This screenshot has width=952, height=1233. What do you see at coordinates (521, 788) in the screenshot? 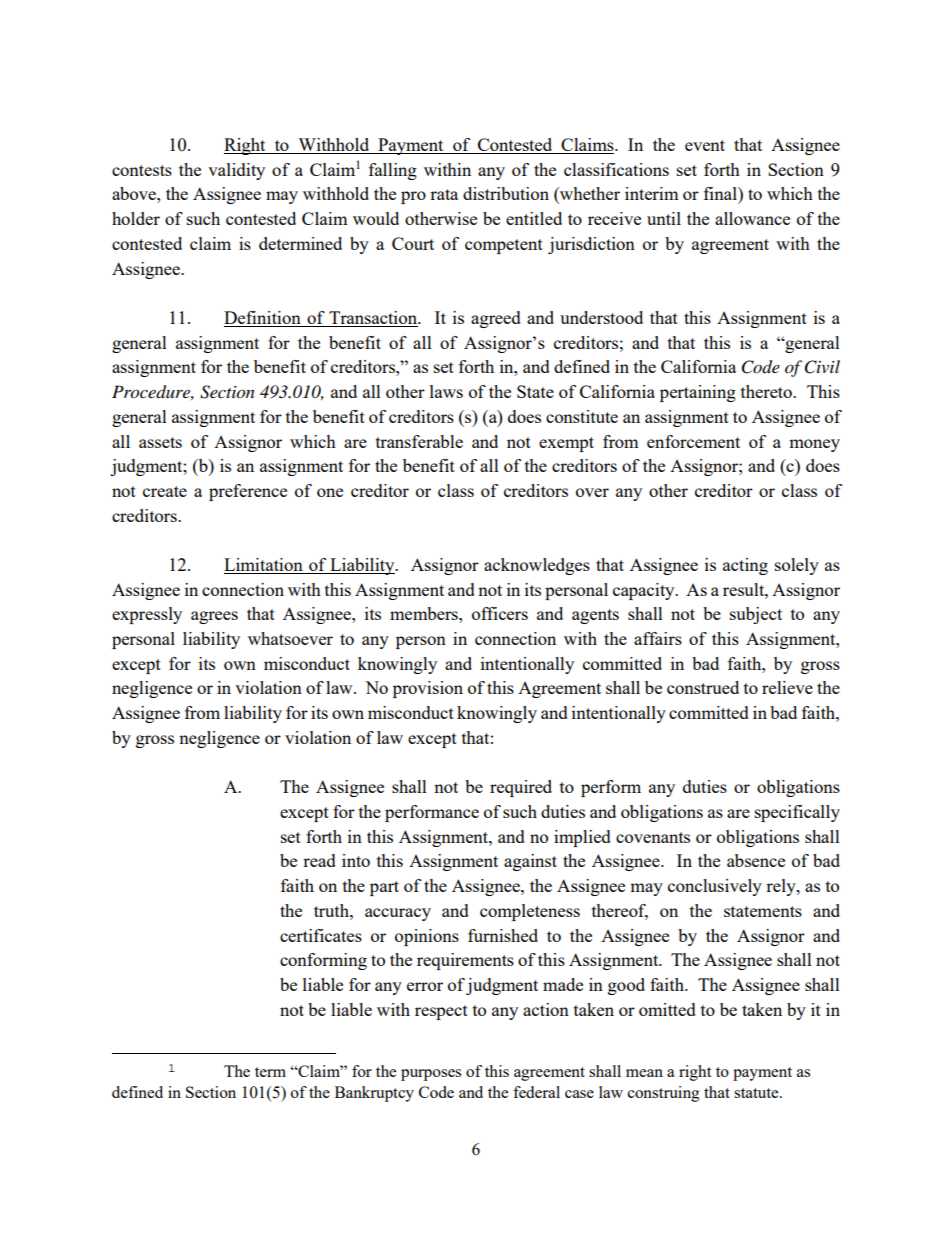
I see `required` at bounding box center [521, 788].
